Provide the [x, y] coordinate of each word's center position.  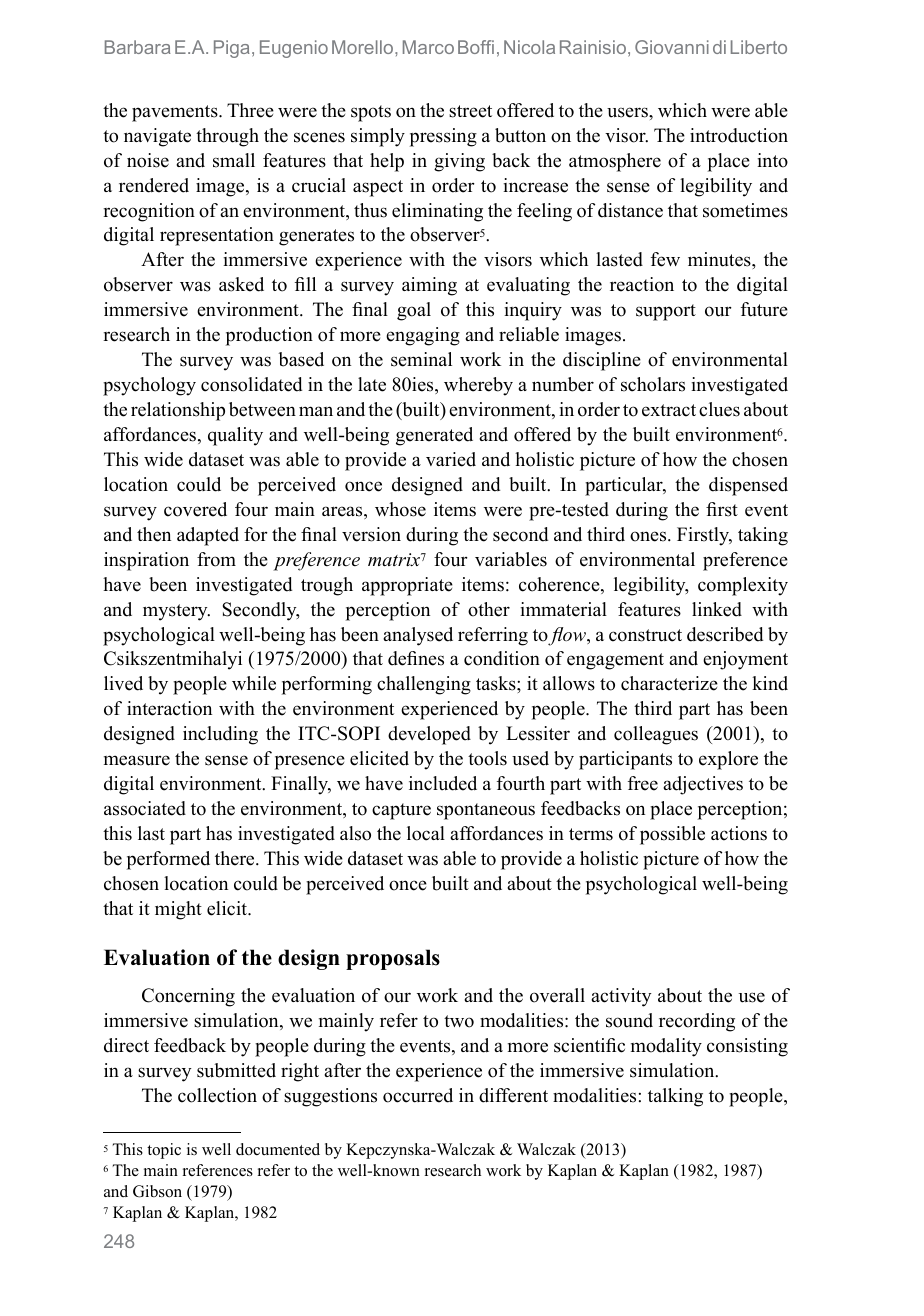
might [178, 910]
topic [164, 1151]
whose [400, 509]
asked [241, 284]
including [220, 735]
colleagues [656, 735]
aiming [429, 286]
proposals [393, 959]
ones [649, 536]
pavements [176, 113]
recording [697, 1022]
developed [429, 735]
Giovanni [672, 47]
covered [195, 509]
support [666, 312]
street [470, 111]
